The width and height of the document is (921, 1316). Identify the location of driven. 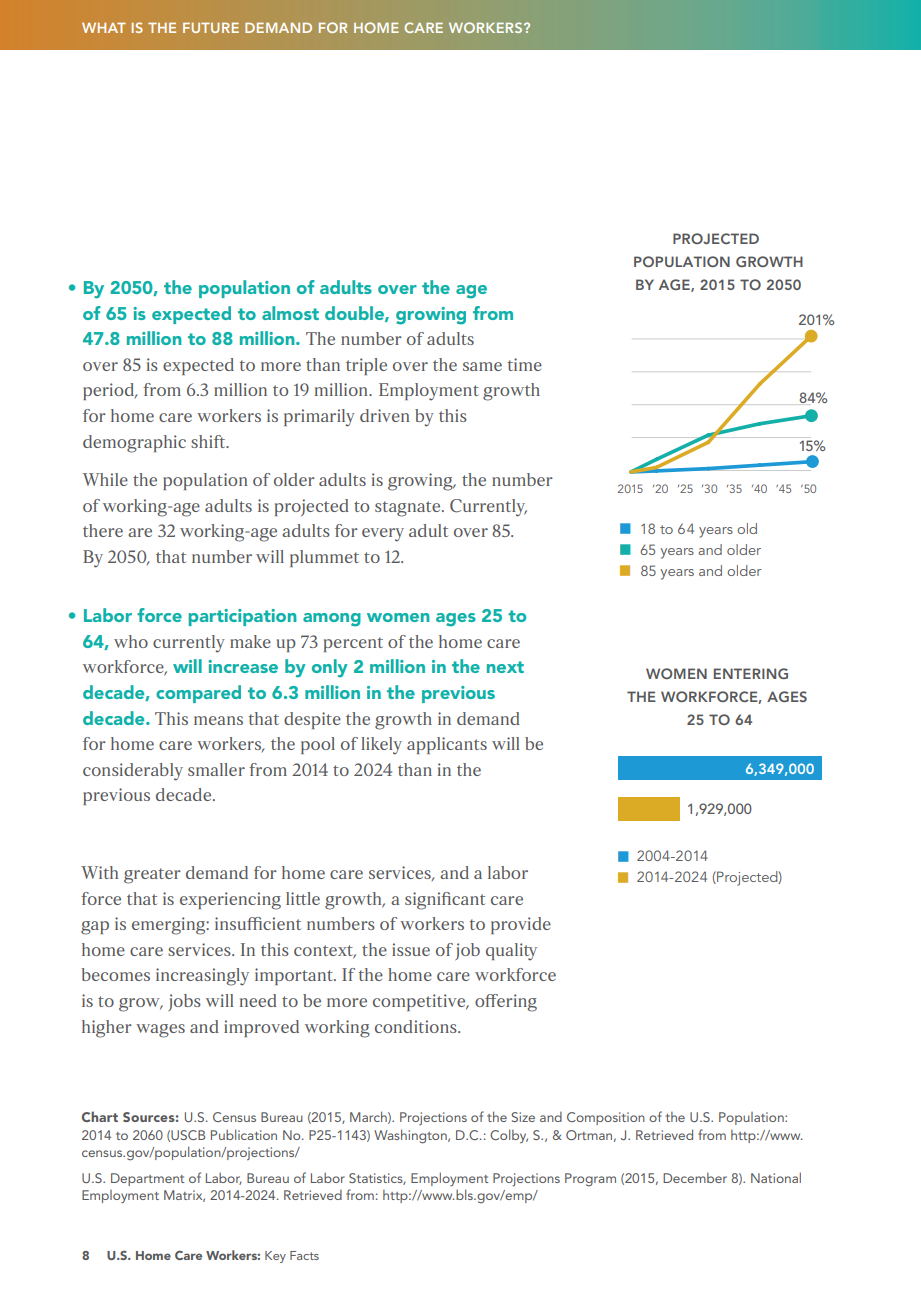
(385, 415).
